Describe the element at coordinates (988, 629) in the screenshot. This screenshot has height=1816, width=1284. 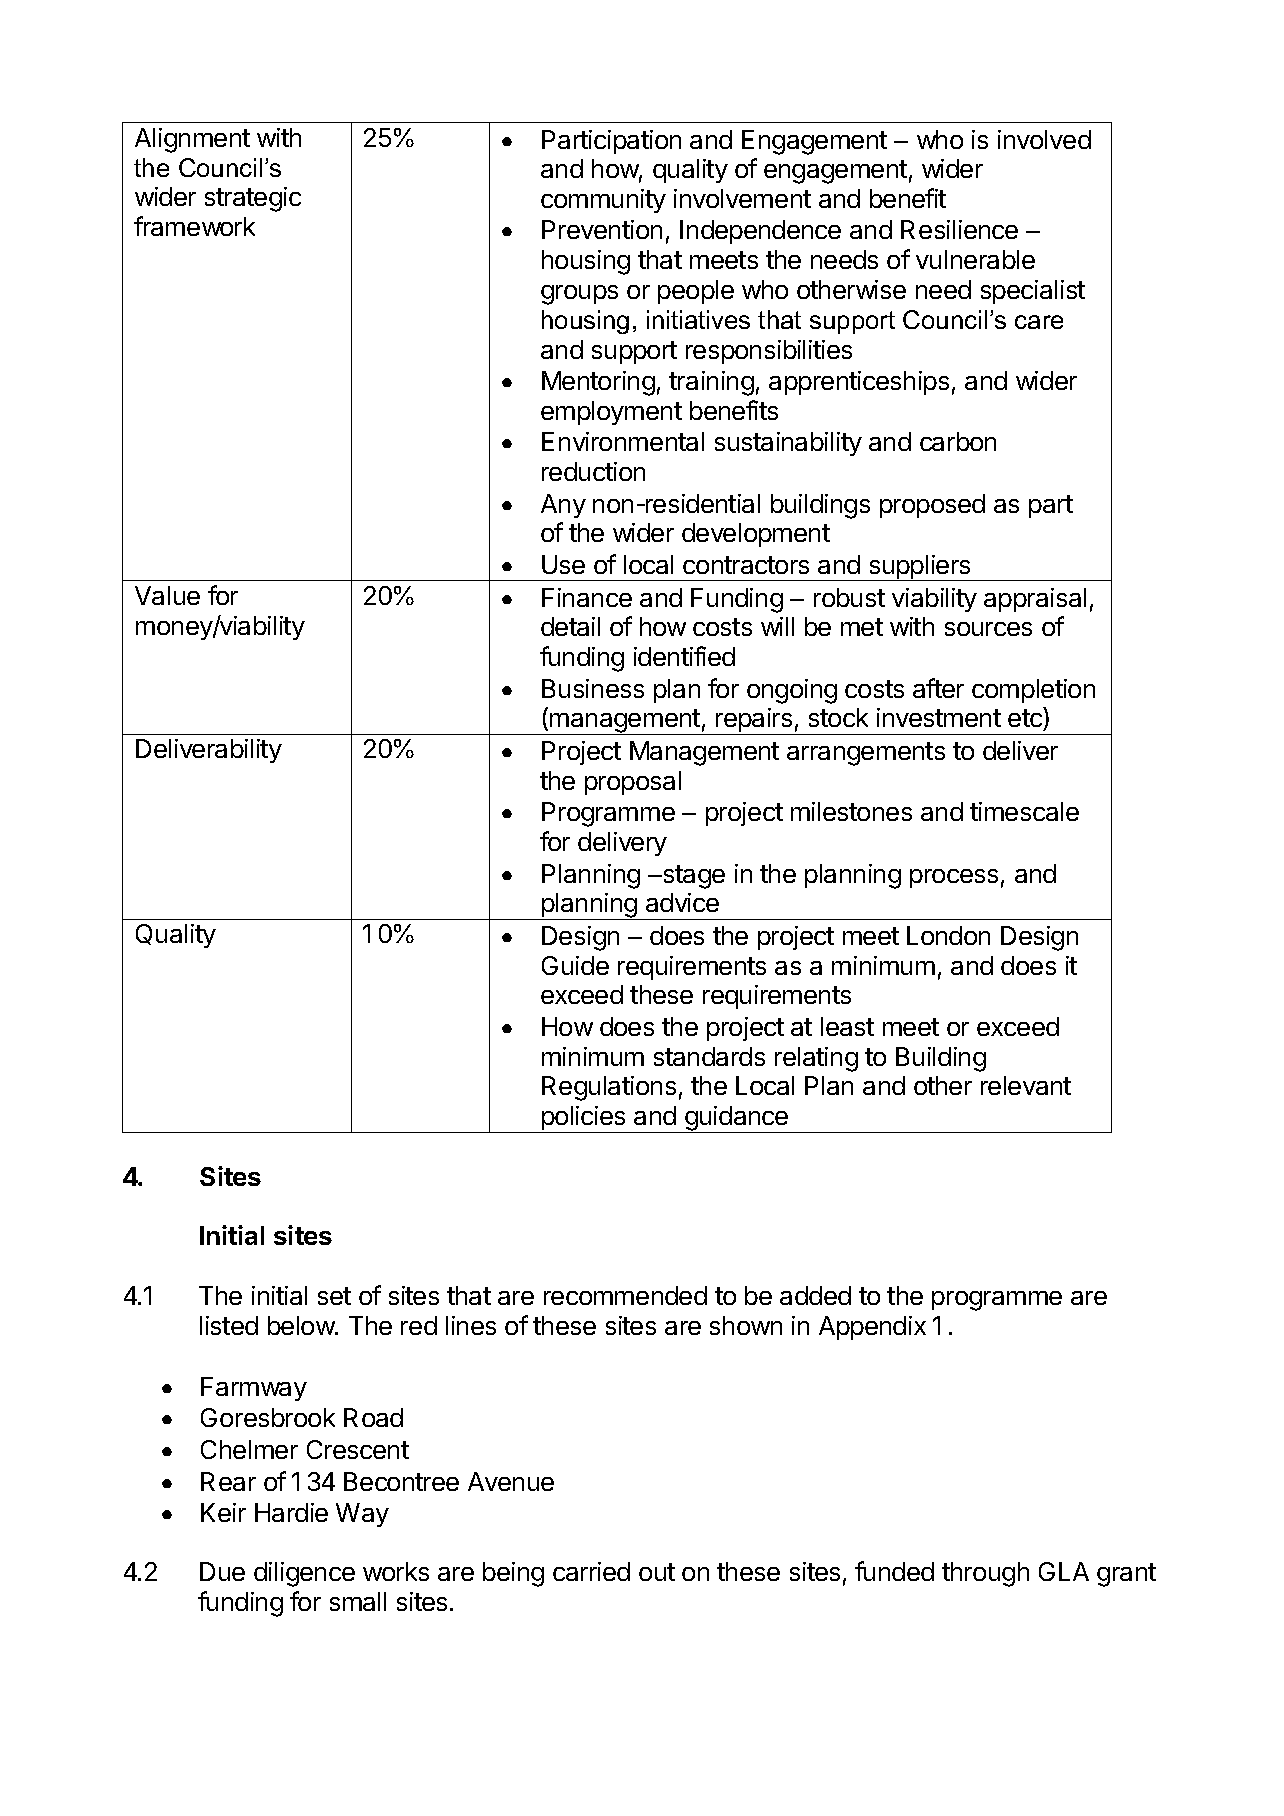
I see `sources` at that location.
